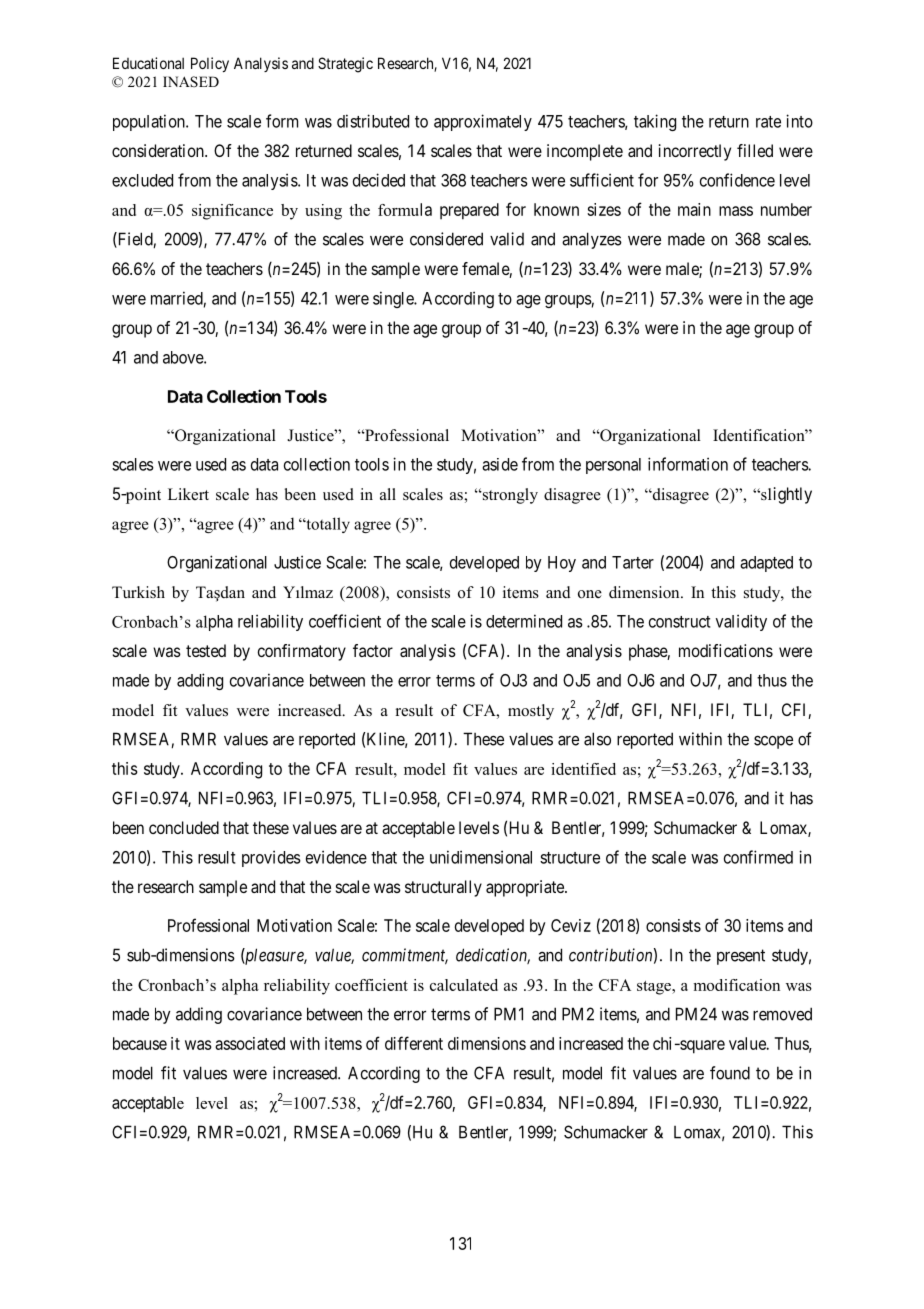 The height and width of the screenshot is (1309, 924). What do you see at coordinates (414, 1043) in the screenshot?
I see `different` at bounding box center [414, 1043].
